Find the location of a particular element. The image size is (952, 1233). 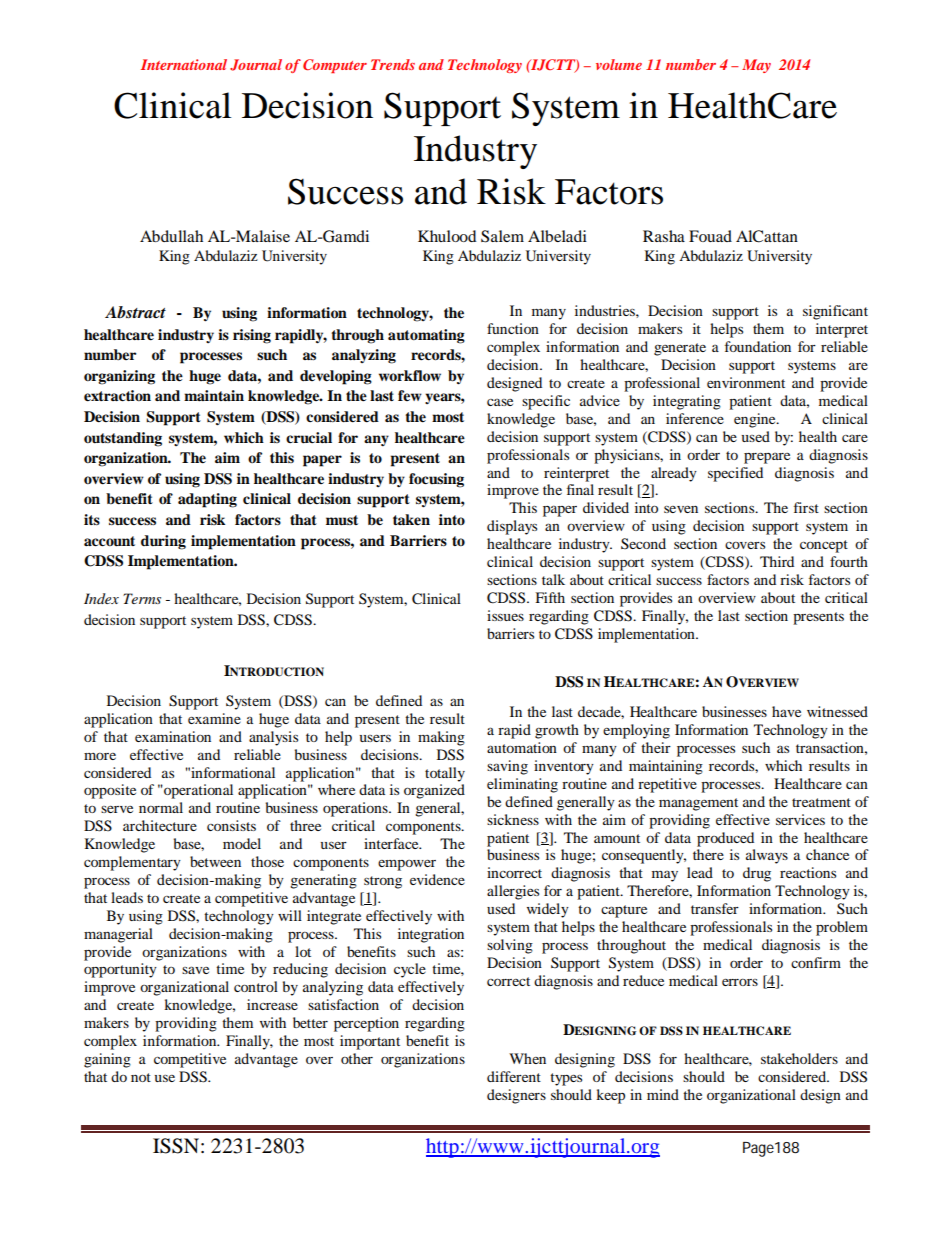

operational is located at coordinates (197, 791).
